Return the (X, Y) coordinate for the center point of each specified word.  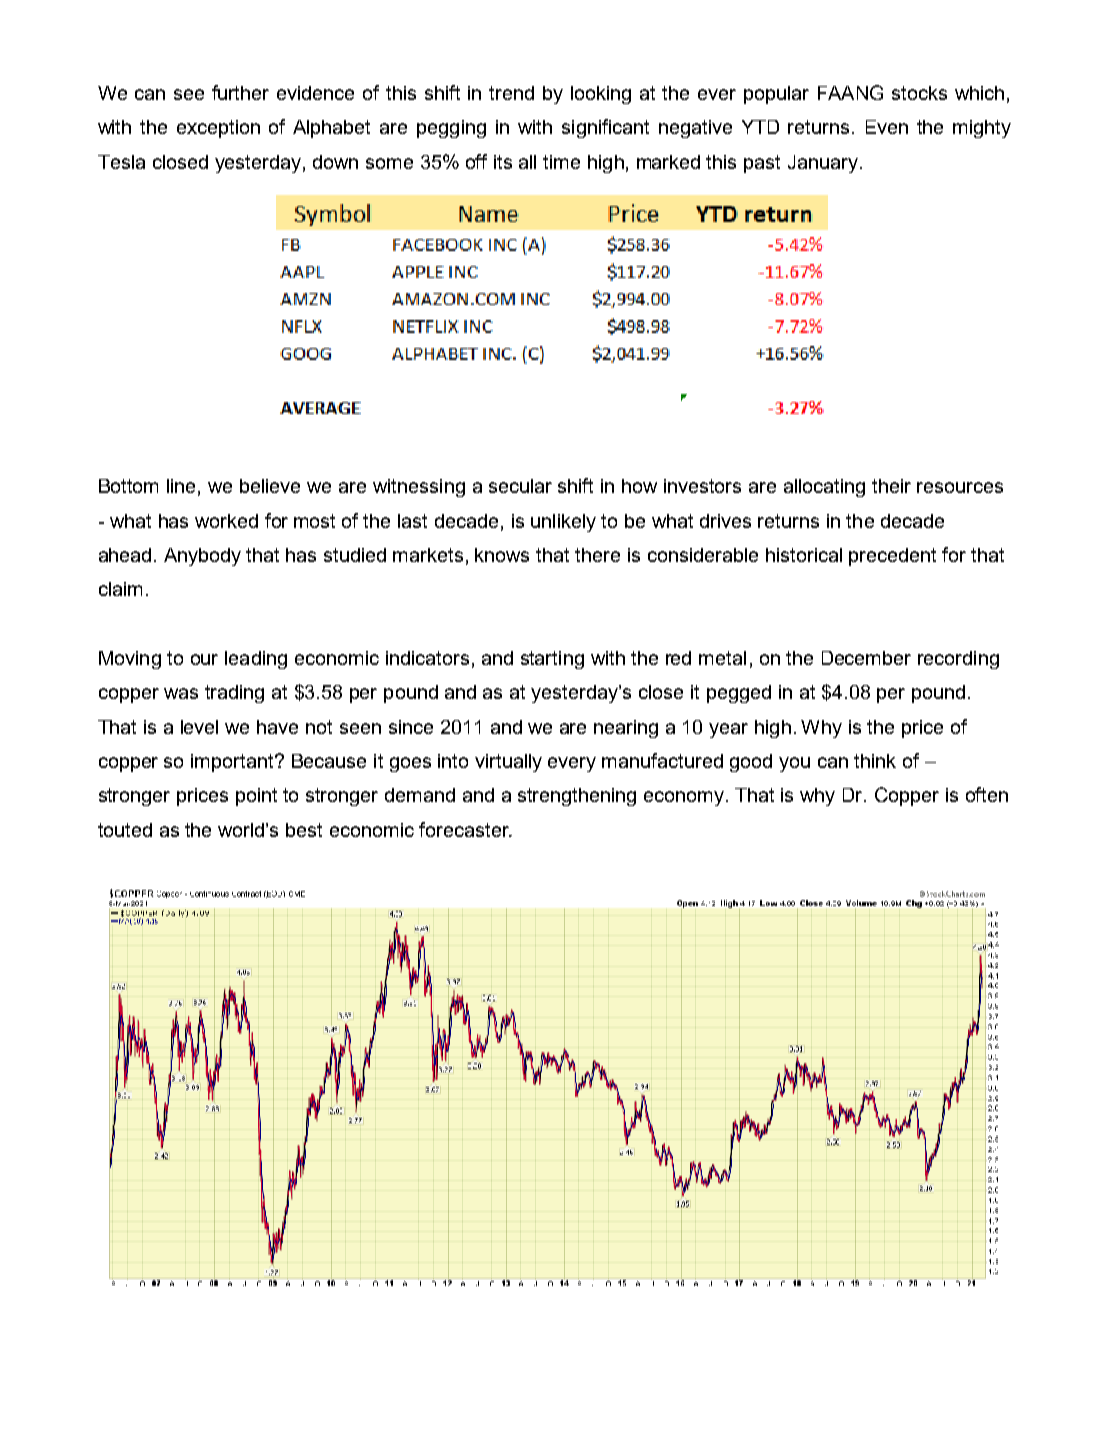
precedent (892, 557)
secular (520, 486)
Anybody (202, 557)
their (891, 486)
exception (218, 129)
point (256, 797)
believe (270, 486)
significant (605, 128)
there (597, 555)
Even (887, 127)
